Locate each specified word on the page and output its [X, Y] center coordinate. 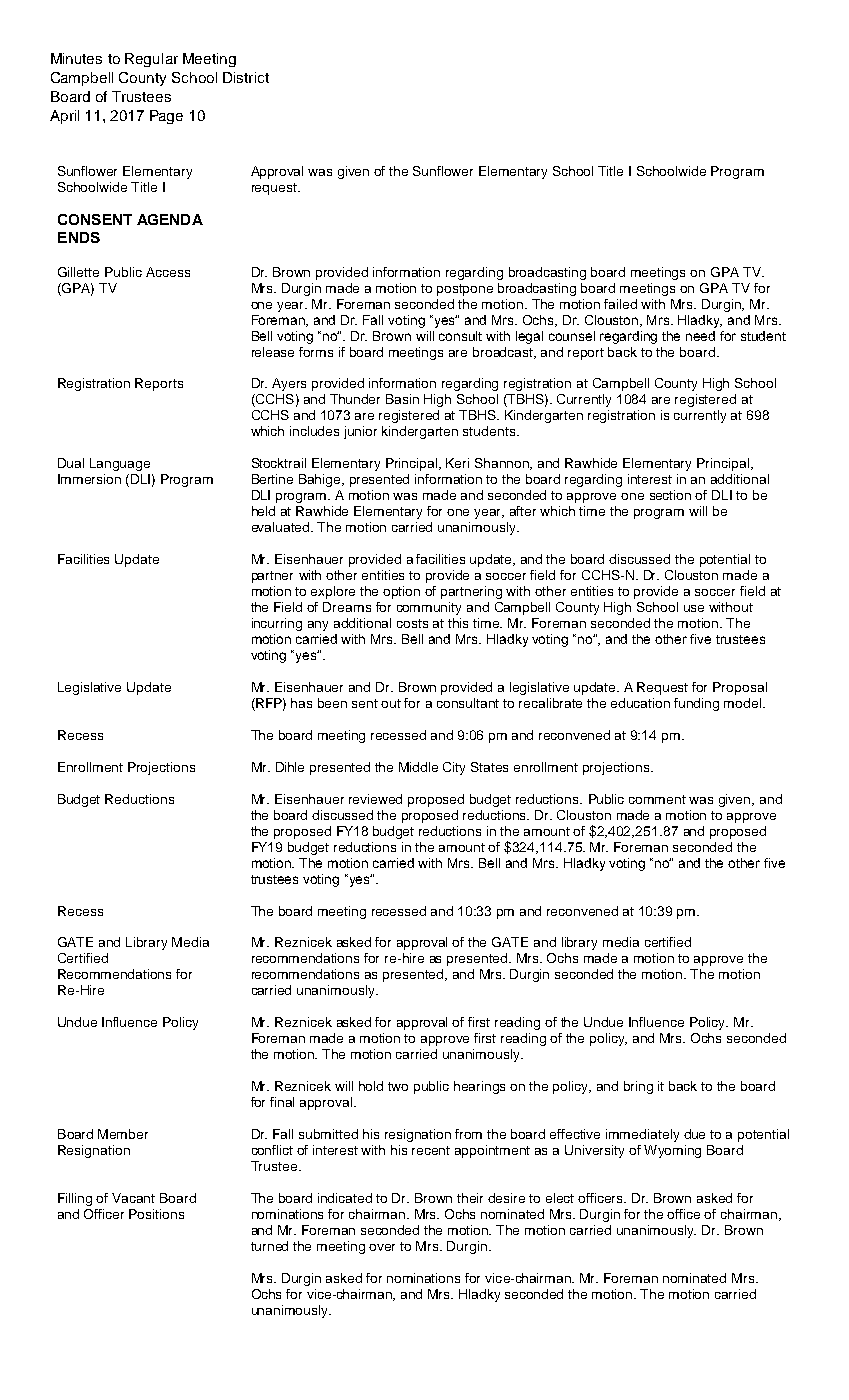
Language [120, 464]
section [670, 495]
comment [657, 799]
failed [620, 304]
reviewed [375, 799]
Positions [156, 1214]
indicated [345, 1198]
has [301, 703]
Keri [457, 463]
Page [166, 117]
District [246, 77]
